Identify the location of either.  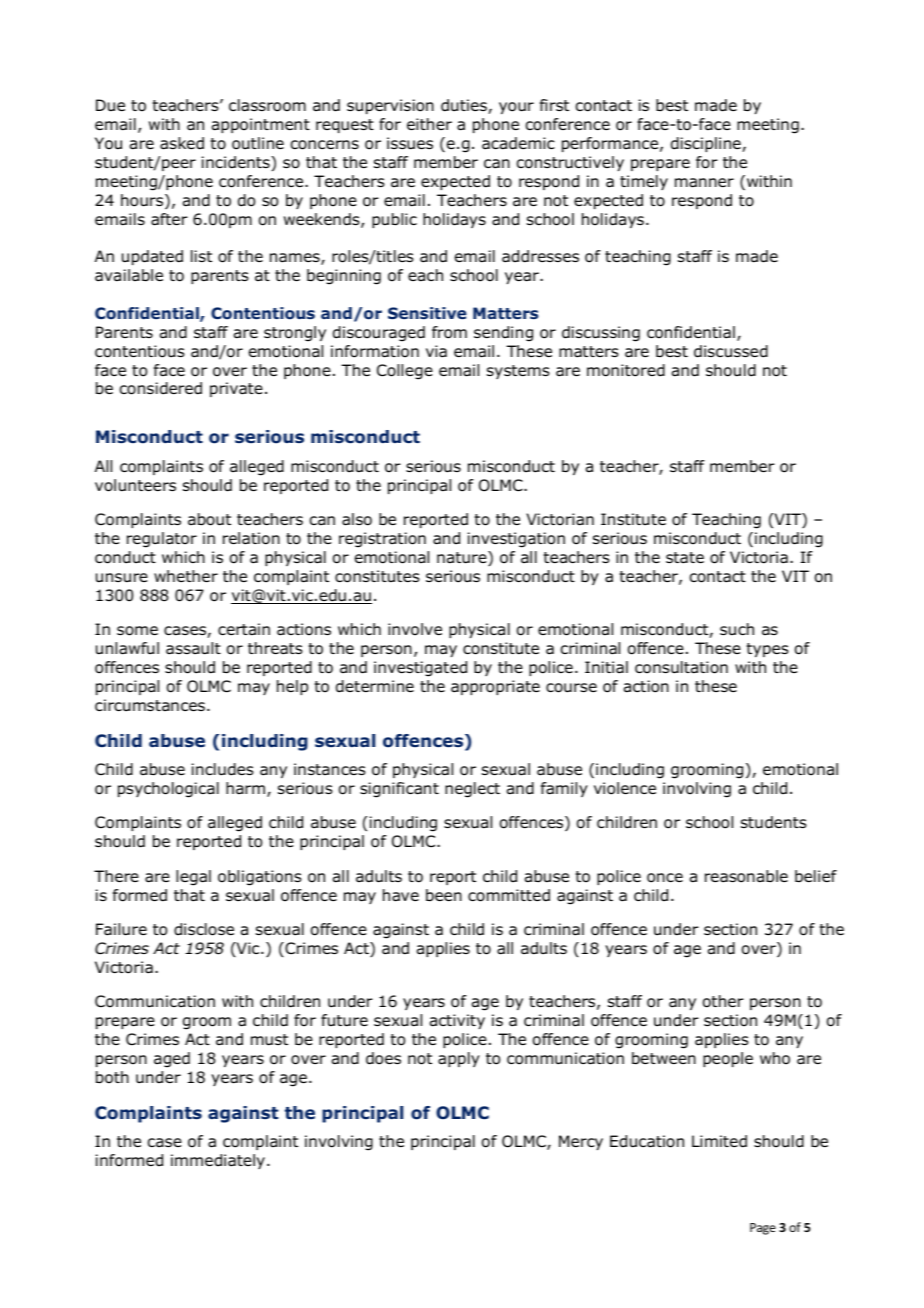
(429, 124).
